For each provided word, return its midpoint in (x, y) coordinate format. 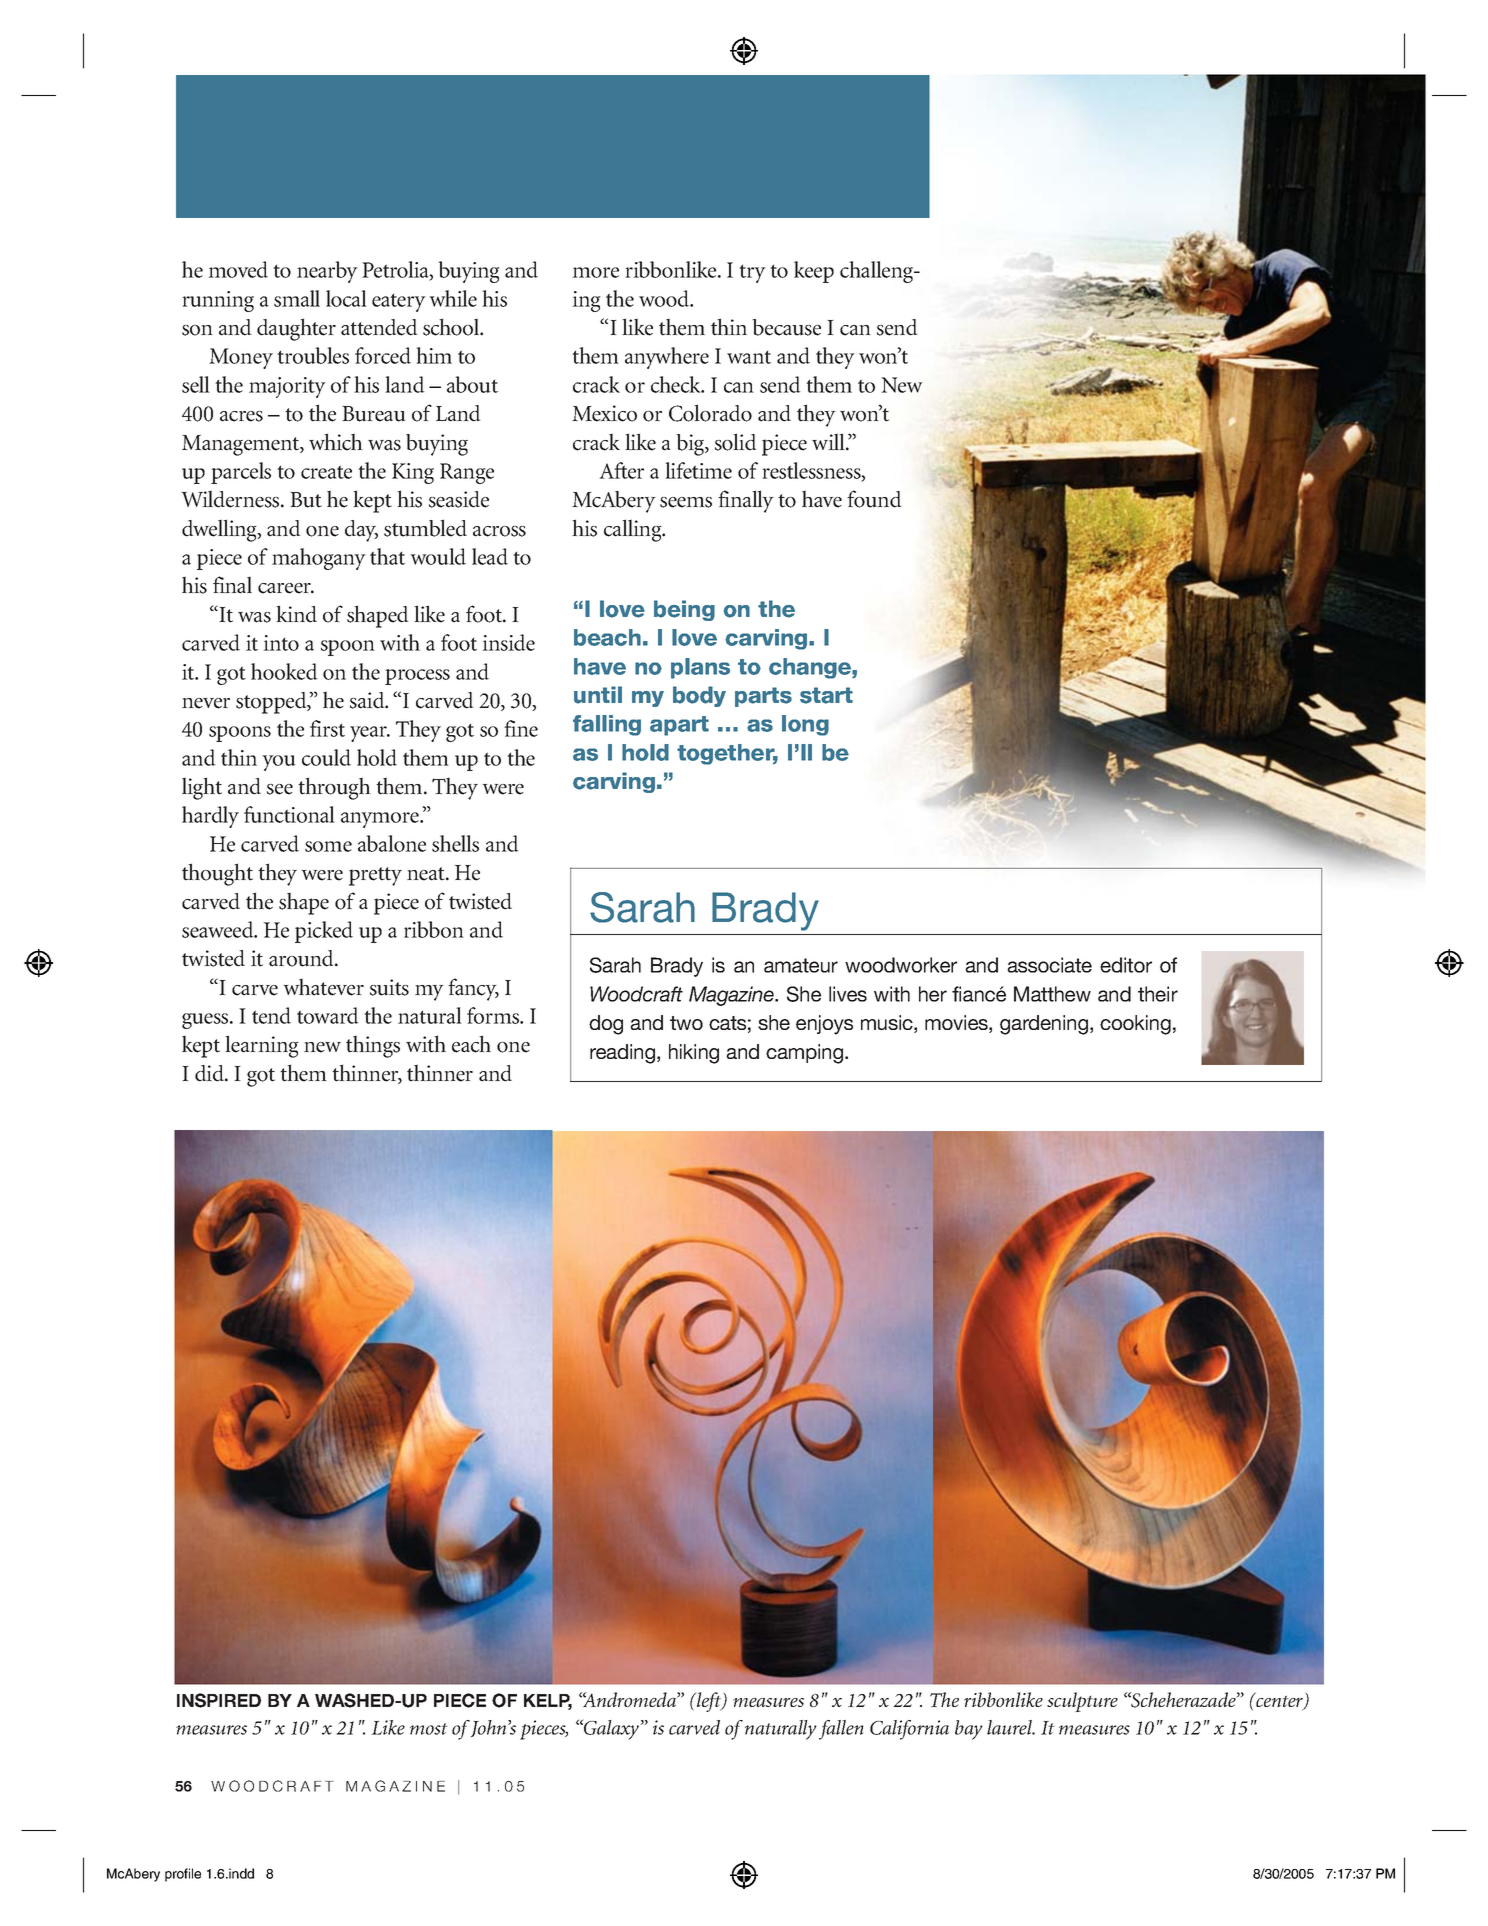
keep (814, 272)
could (326, 757)
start (826, 695)
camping (806, 1054)
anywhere (667, 358)
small (297, 298)
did (210, 1073)
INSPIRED (219, 1700)
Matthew (1052, 994)
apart (679, 726)
